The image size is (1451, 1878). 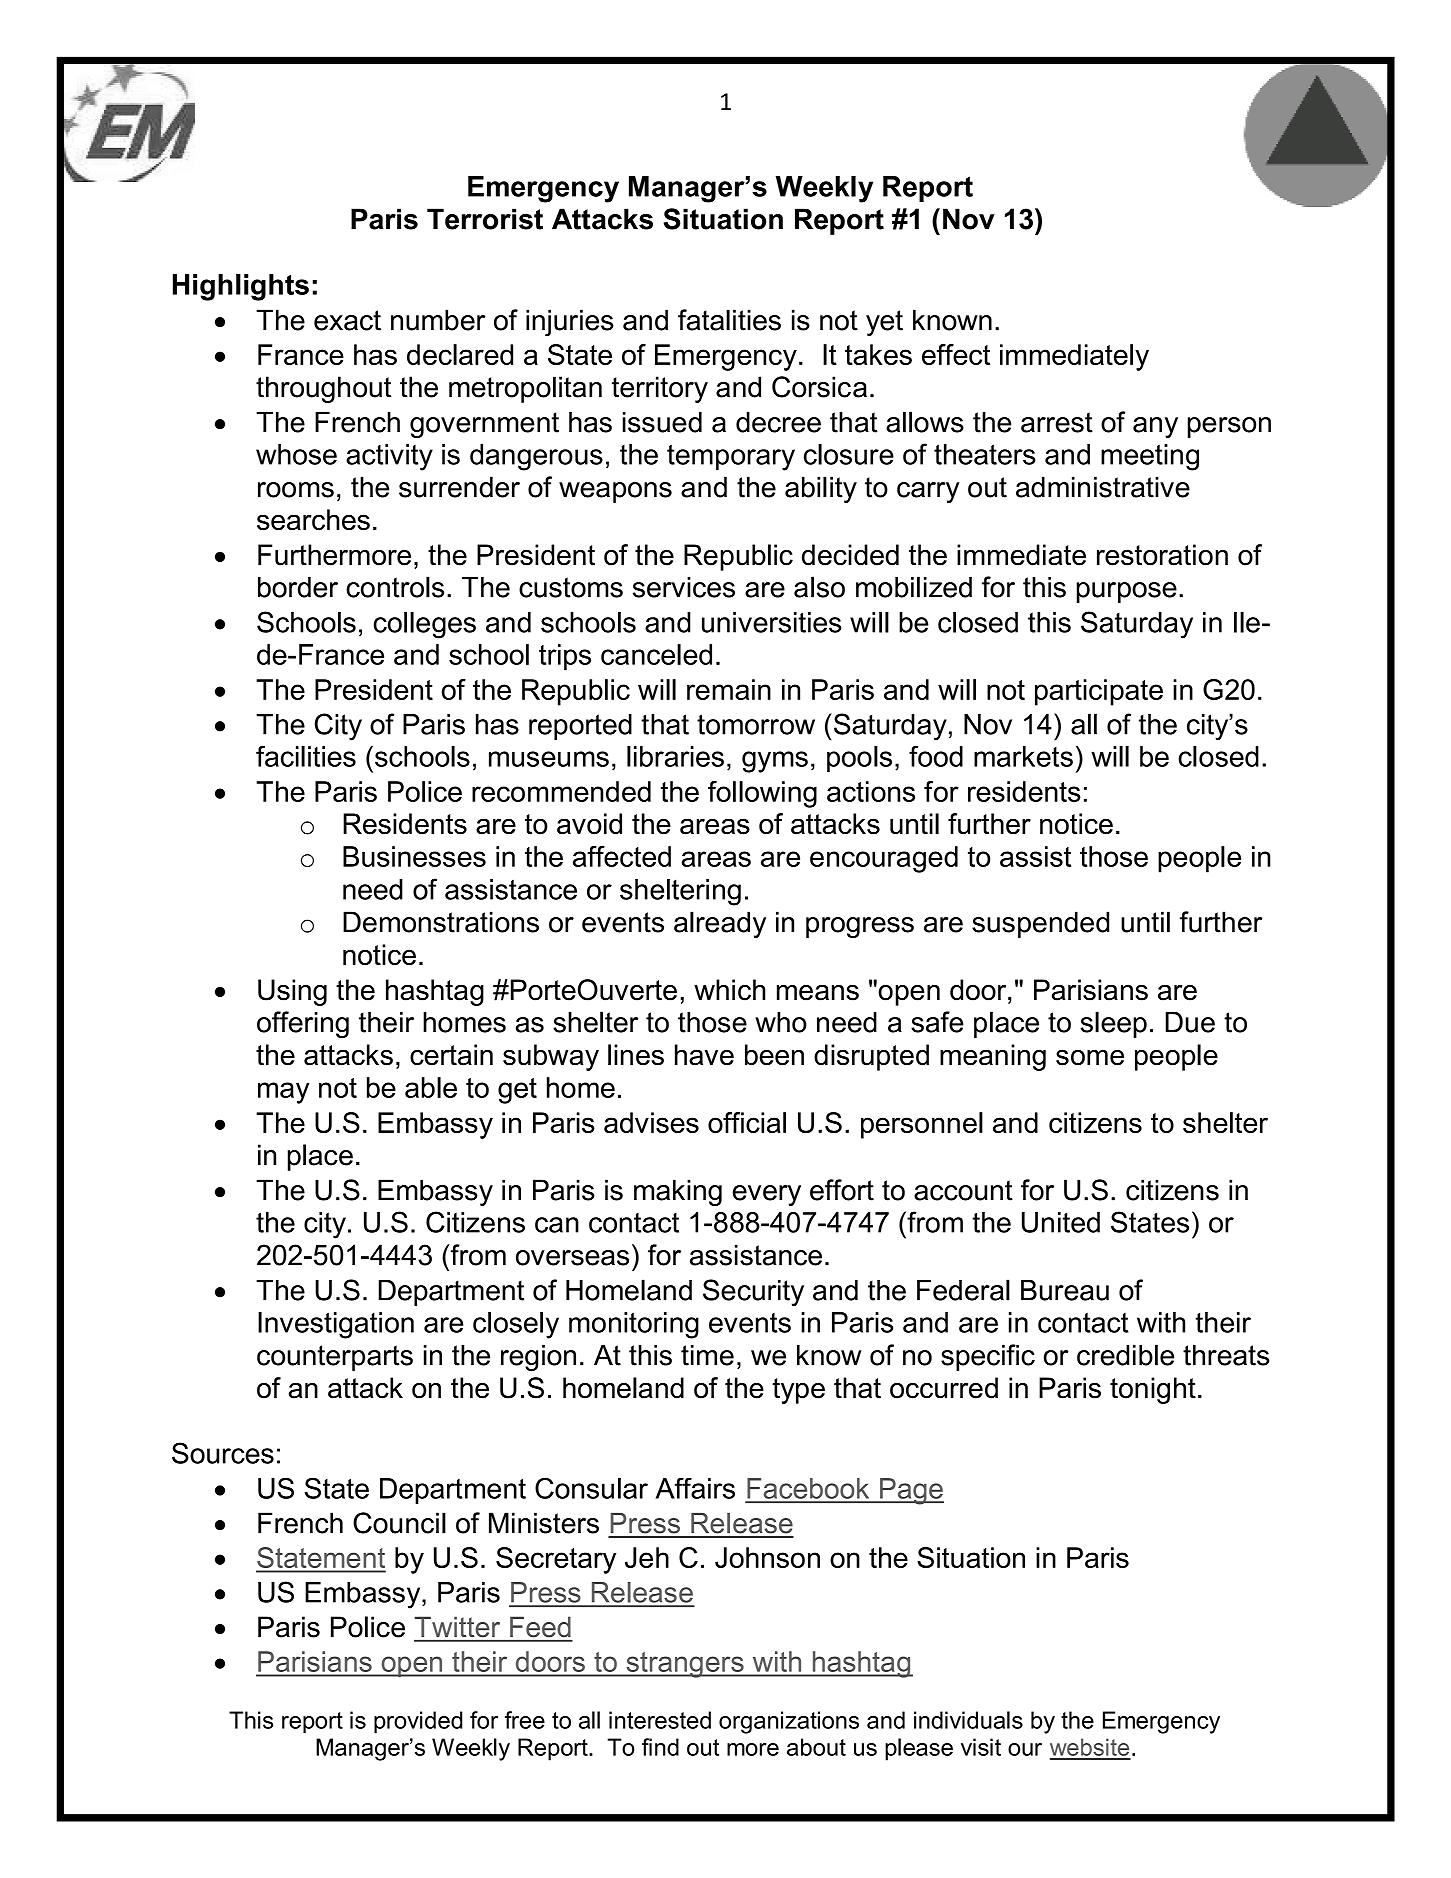 What do you see at coordinates (729, 320) in the page?
I see `fatalities` at bounding box center [729, 320].
